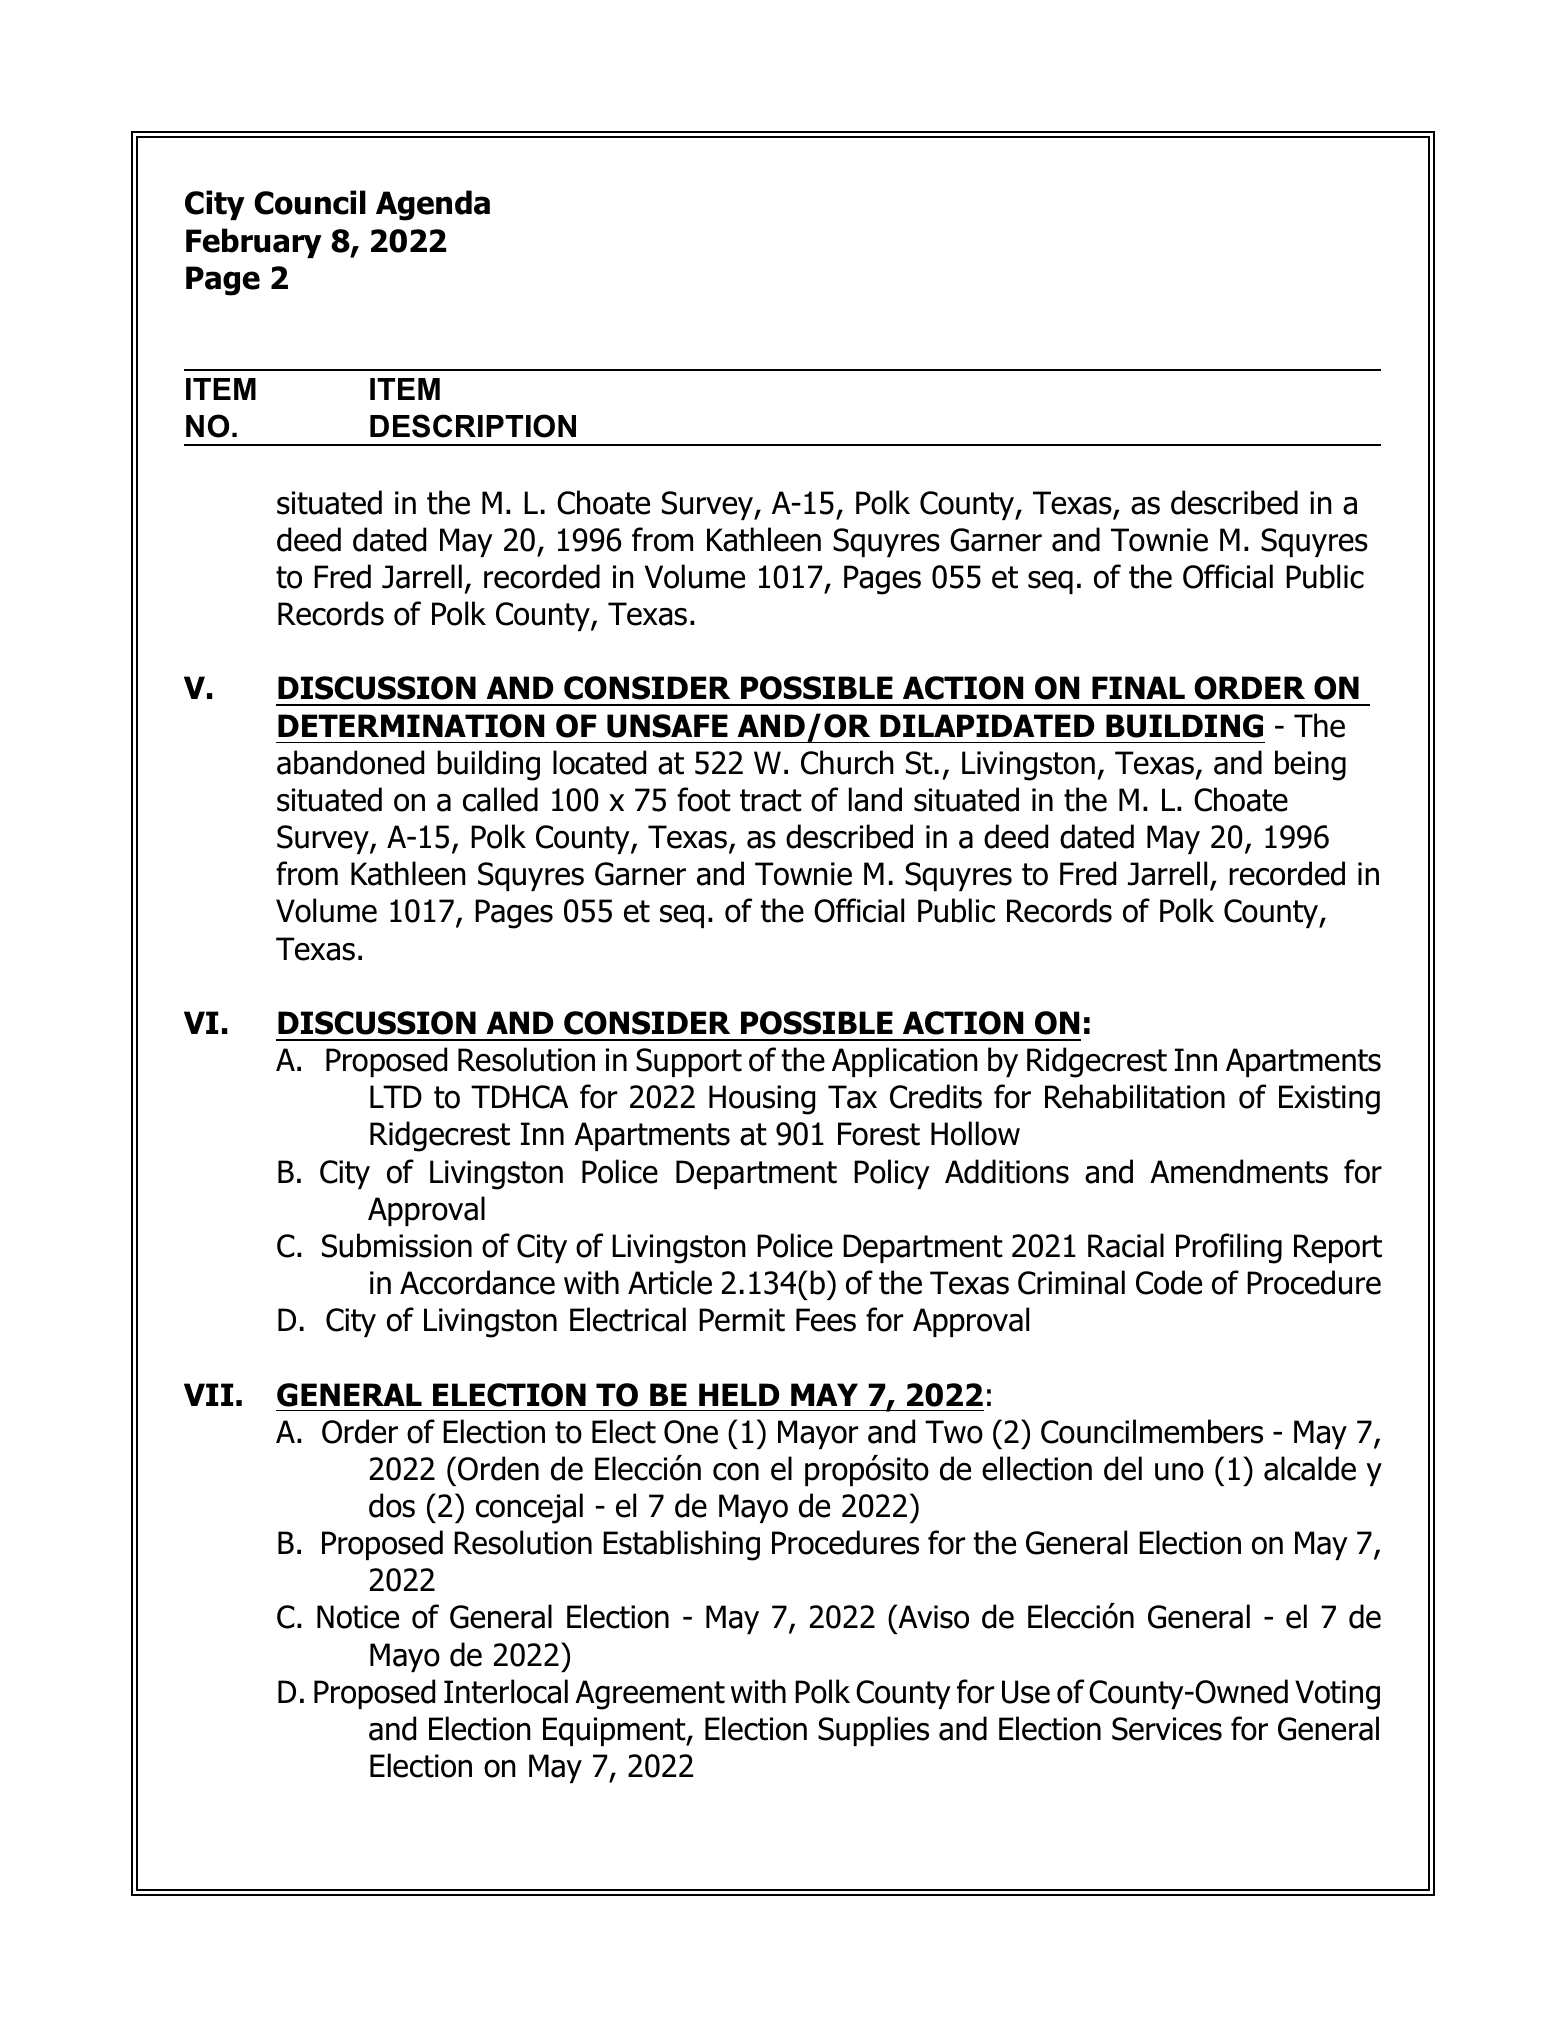  Describe the element at coordinates (762, 1100) in the document. I see `Housing` at that location.
